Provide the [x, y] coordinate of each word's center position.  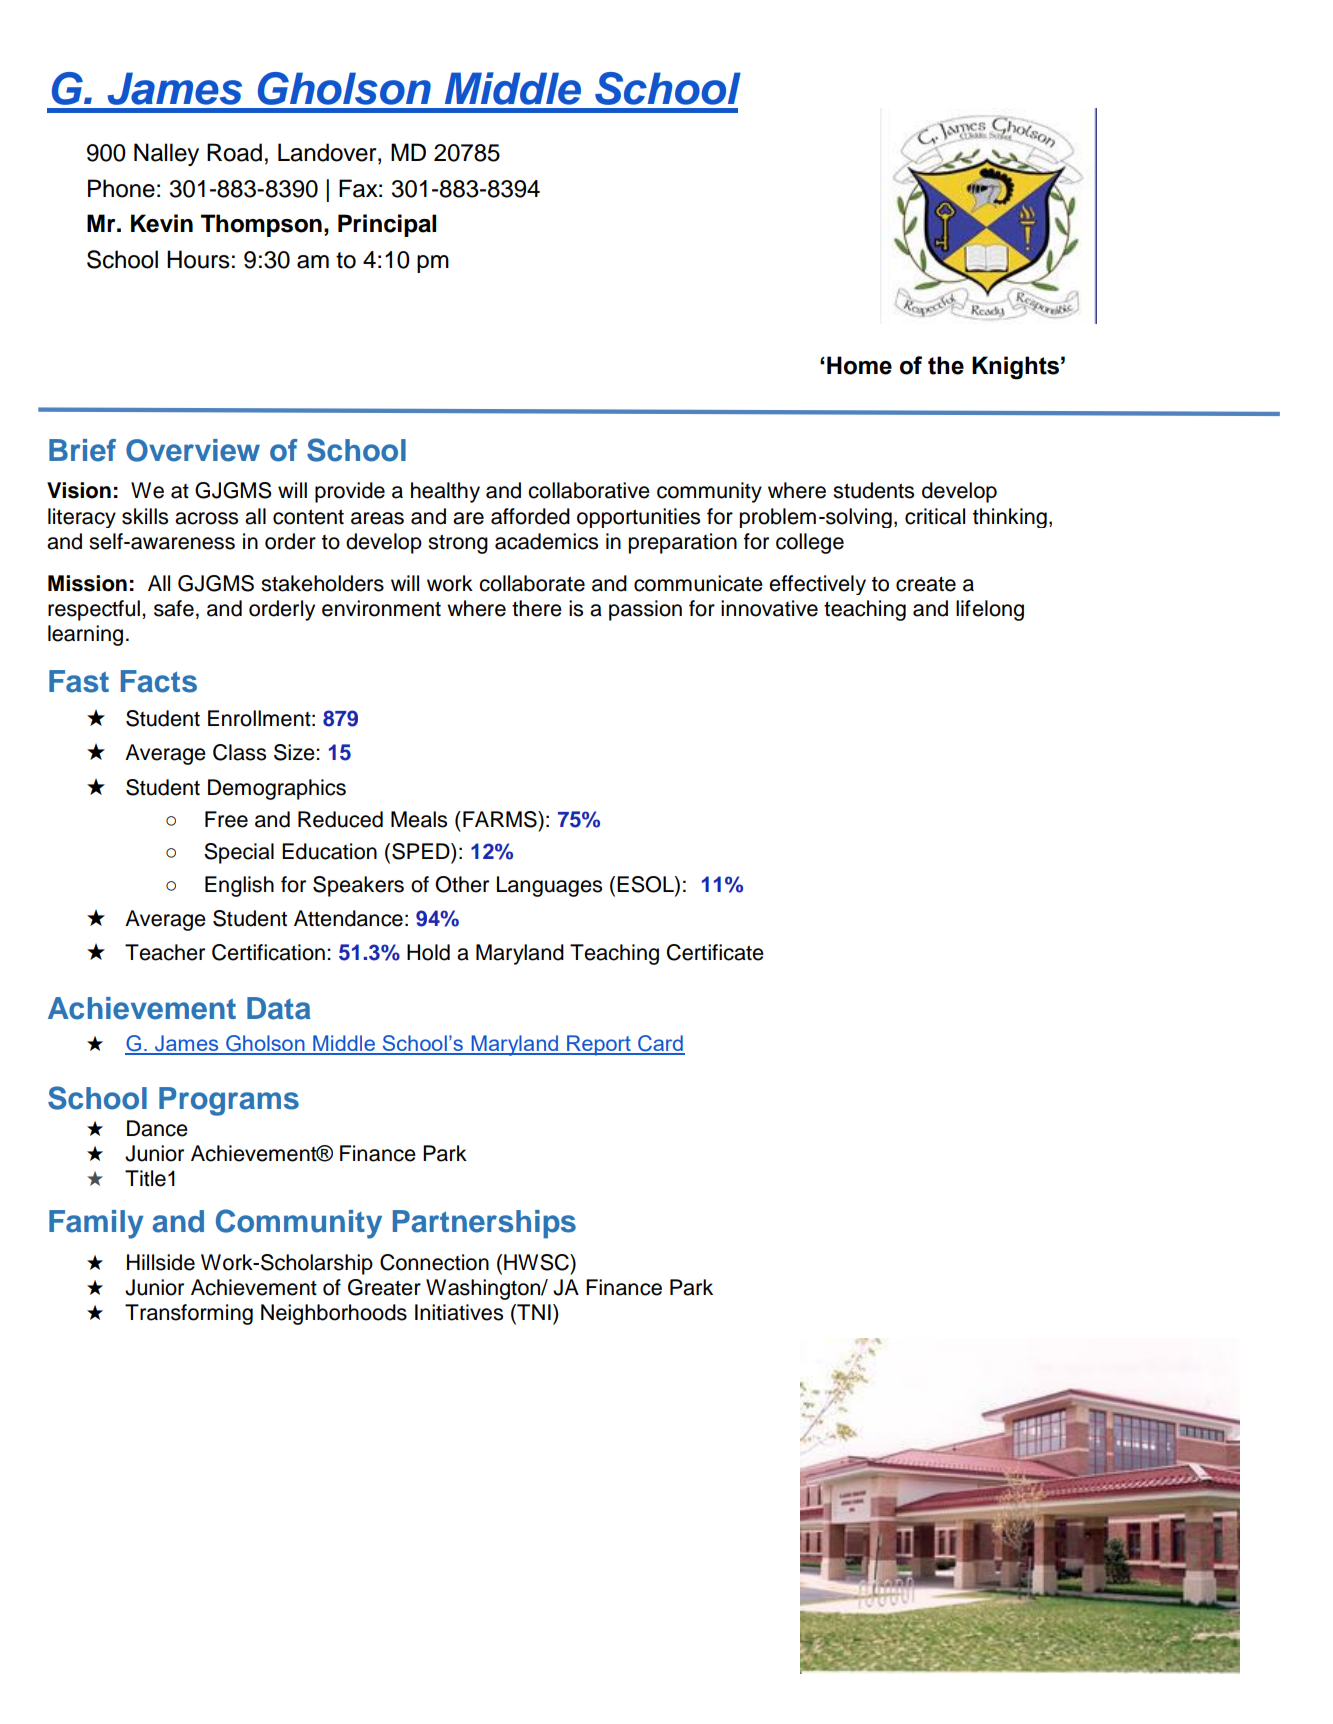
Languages [549, 886]
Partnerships [484, 1224]
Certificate [715, 952]
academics [546, 541]
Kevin [162, 223]
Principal [387, 225]
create [926, 584]
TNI [533, 1312]
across [206, 518]
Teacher [165, 952]
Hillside [161, 1262]
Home [859, 365]
